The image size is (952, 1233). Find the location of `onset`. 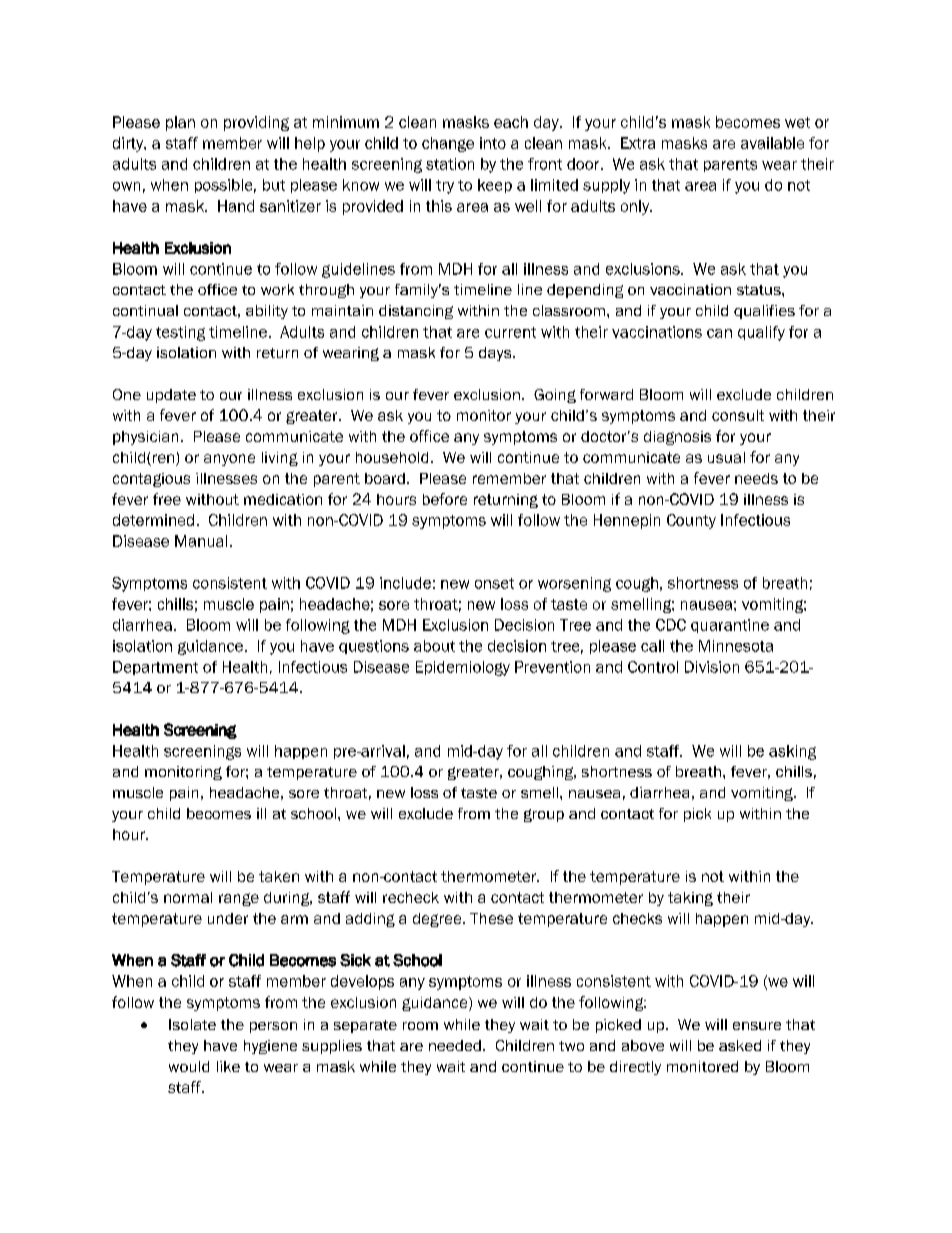

onset is located at coordinates (494, 583).
